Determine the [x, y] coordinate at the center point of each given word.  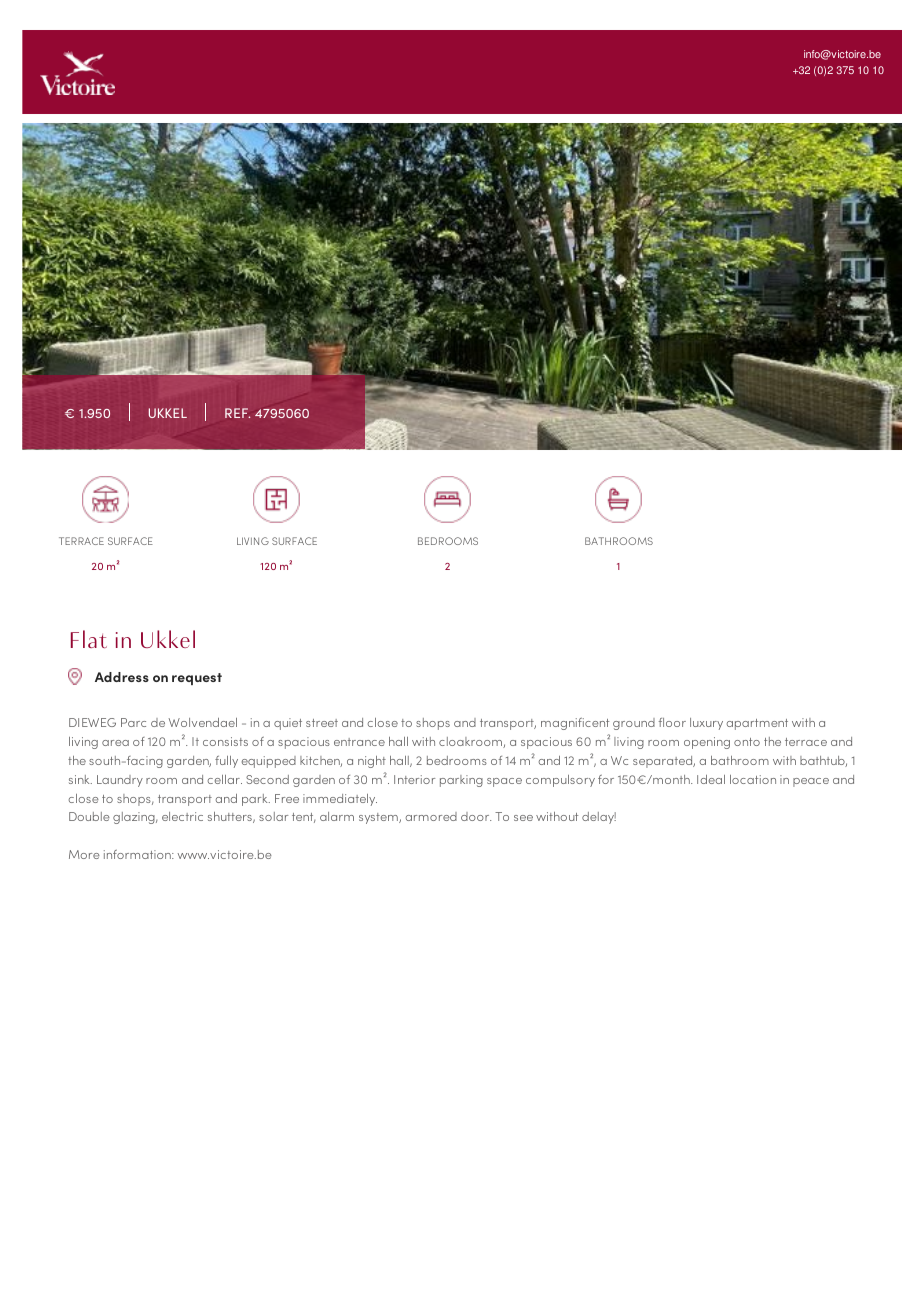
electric [182, 816]
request [197, 679]
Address [122, 677]
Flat [89, 639]
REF [237, 413]
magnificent [575, 724]
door [476, 816]
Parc [133, 722]
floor [672, 722]
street [322, 723]
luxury [706, 724]
